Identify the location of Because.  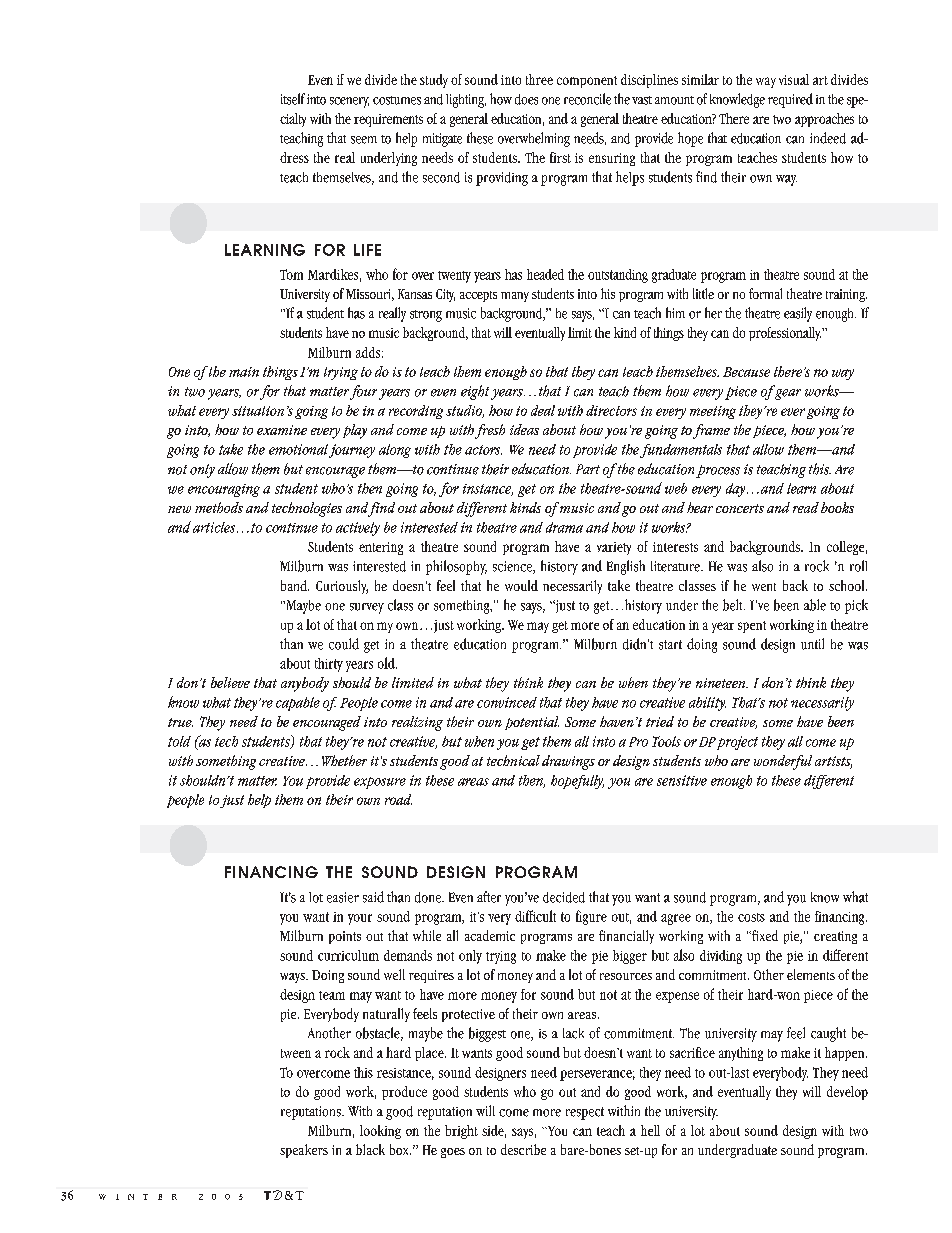
(746, 372).
